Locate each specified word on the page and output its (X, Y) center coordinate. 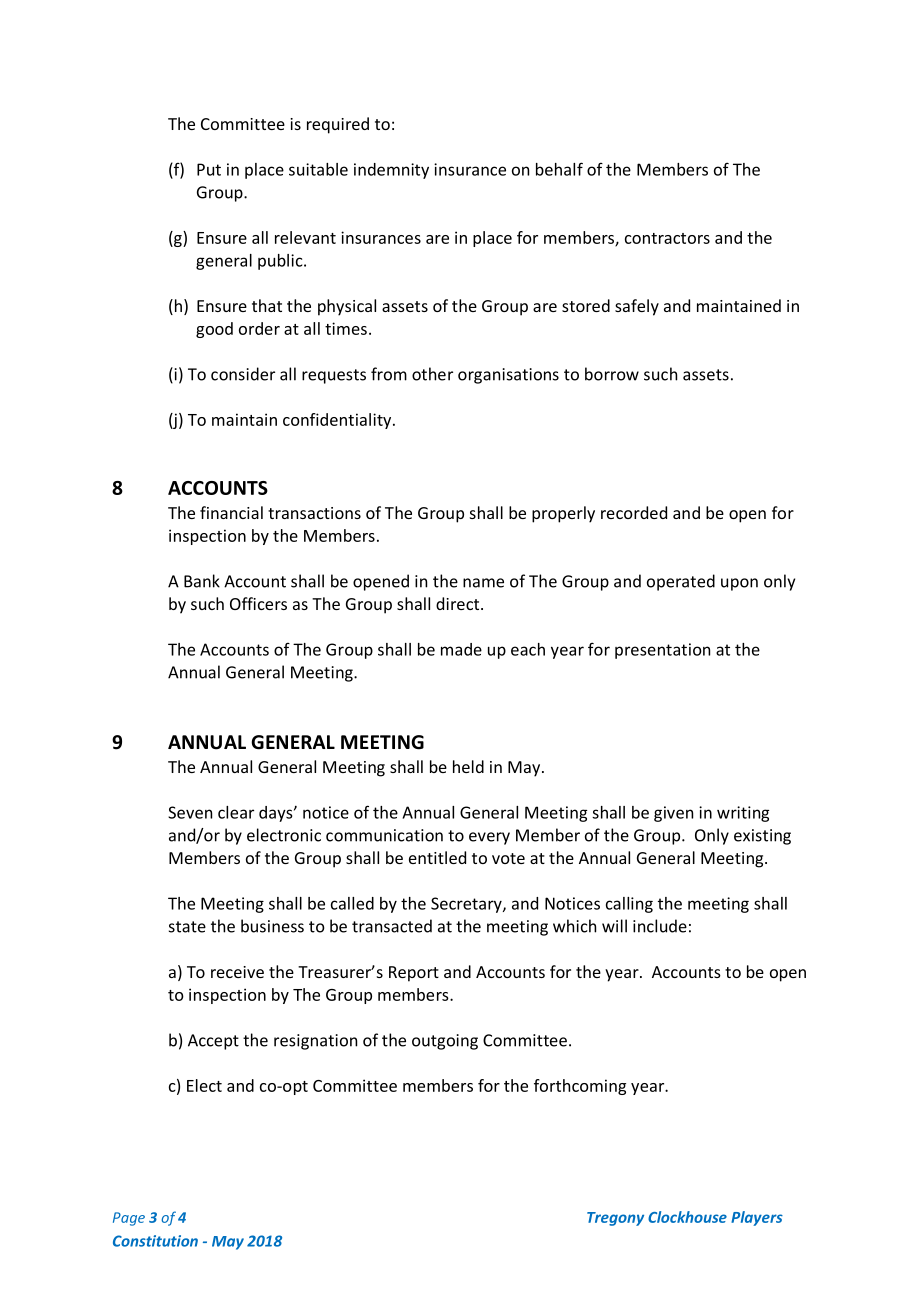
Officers (258, 603)
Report (414, 974)
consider (243, 374)
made (461, 649)
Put (209, 169)
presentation (662, 651)
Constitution (155, 1241)
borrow (612, 374)
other (432, 374)
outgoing (445, 1042)
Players (757, 1218)
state (187, 927)
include (660, 926)
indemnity (391, 171)
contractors (667, 238)
